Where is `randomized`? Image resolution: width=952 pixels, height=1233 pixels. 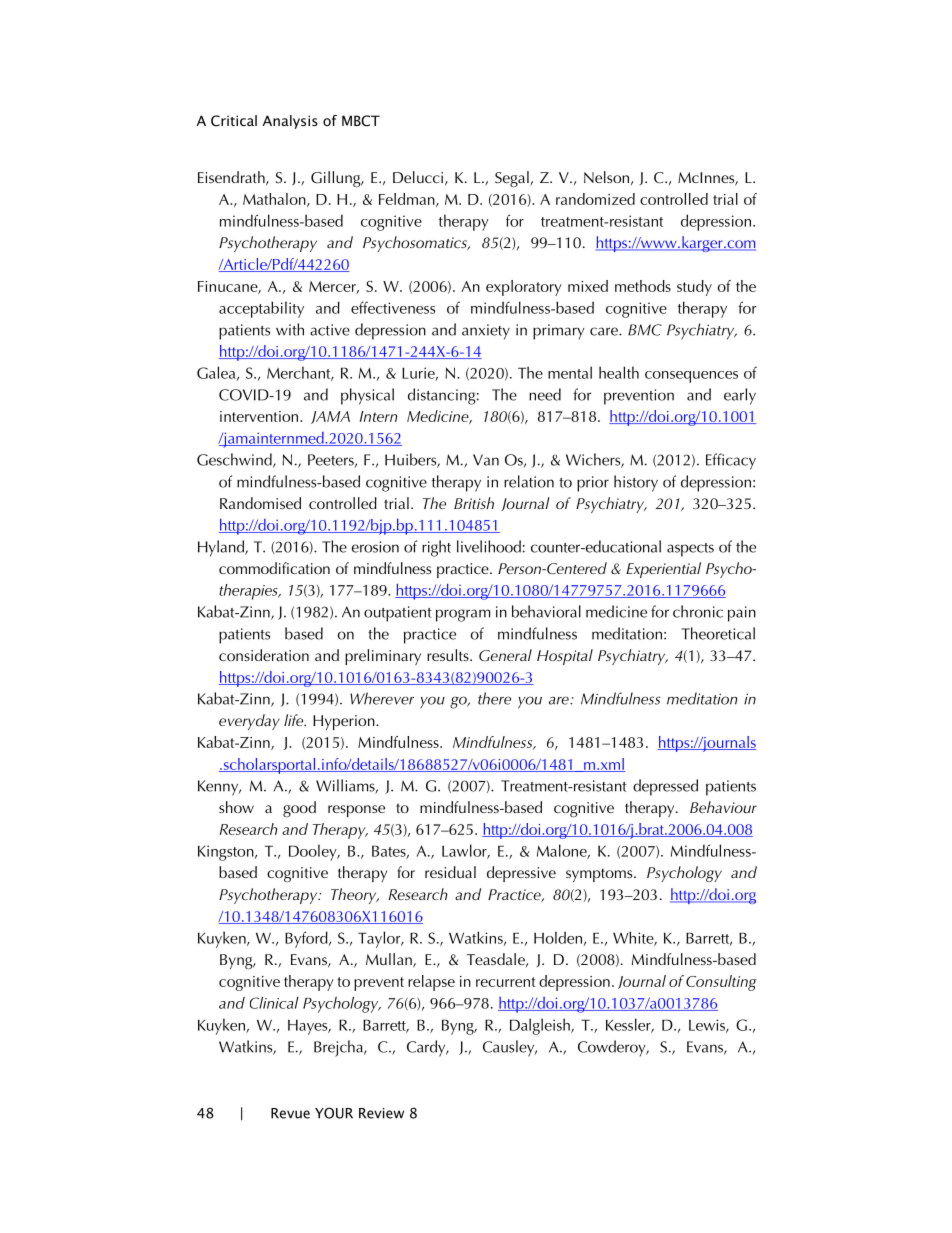
randomized is located at coordinates (595, 199).
